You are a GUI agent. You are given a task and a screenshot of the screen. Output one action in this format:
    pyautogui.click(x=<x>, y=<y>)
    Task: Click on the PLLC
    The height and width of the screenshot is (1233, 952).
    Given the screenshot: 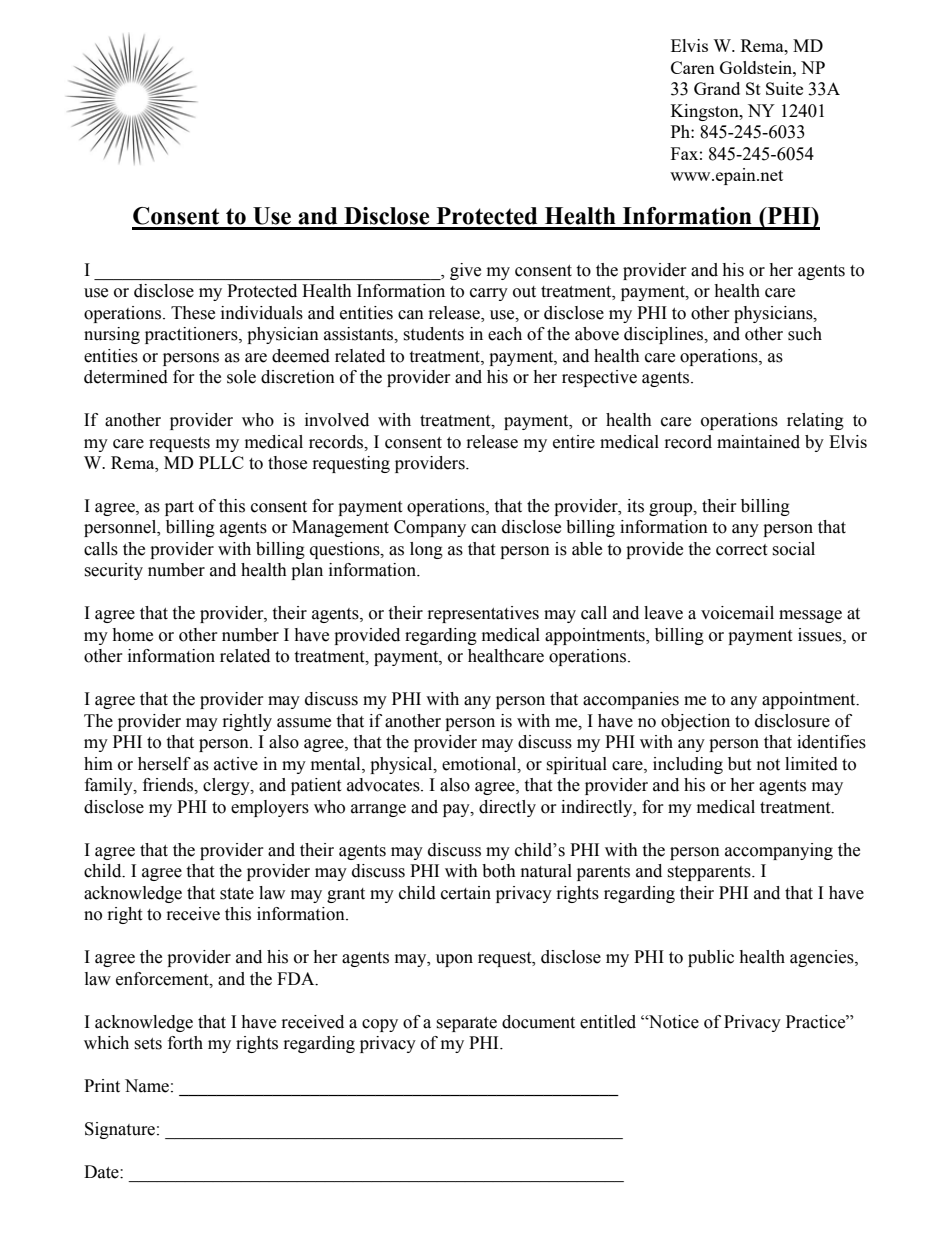 What is the action you would take?
    pyautogui.click(x=221, y=462)
